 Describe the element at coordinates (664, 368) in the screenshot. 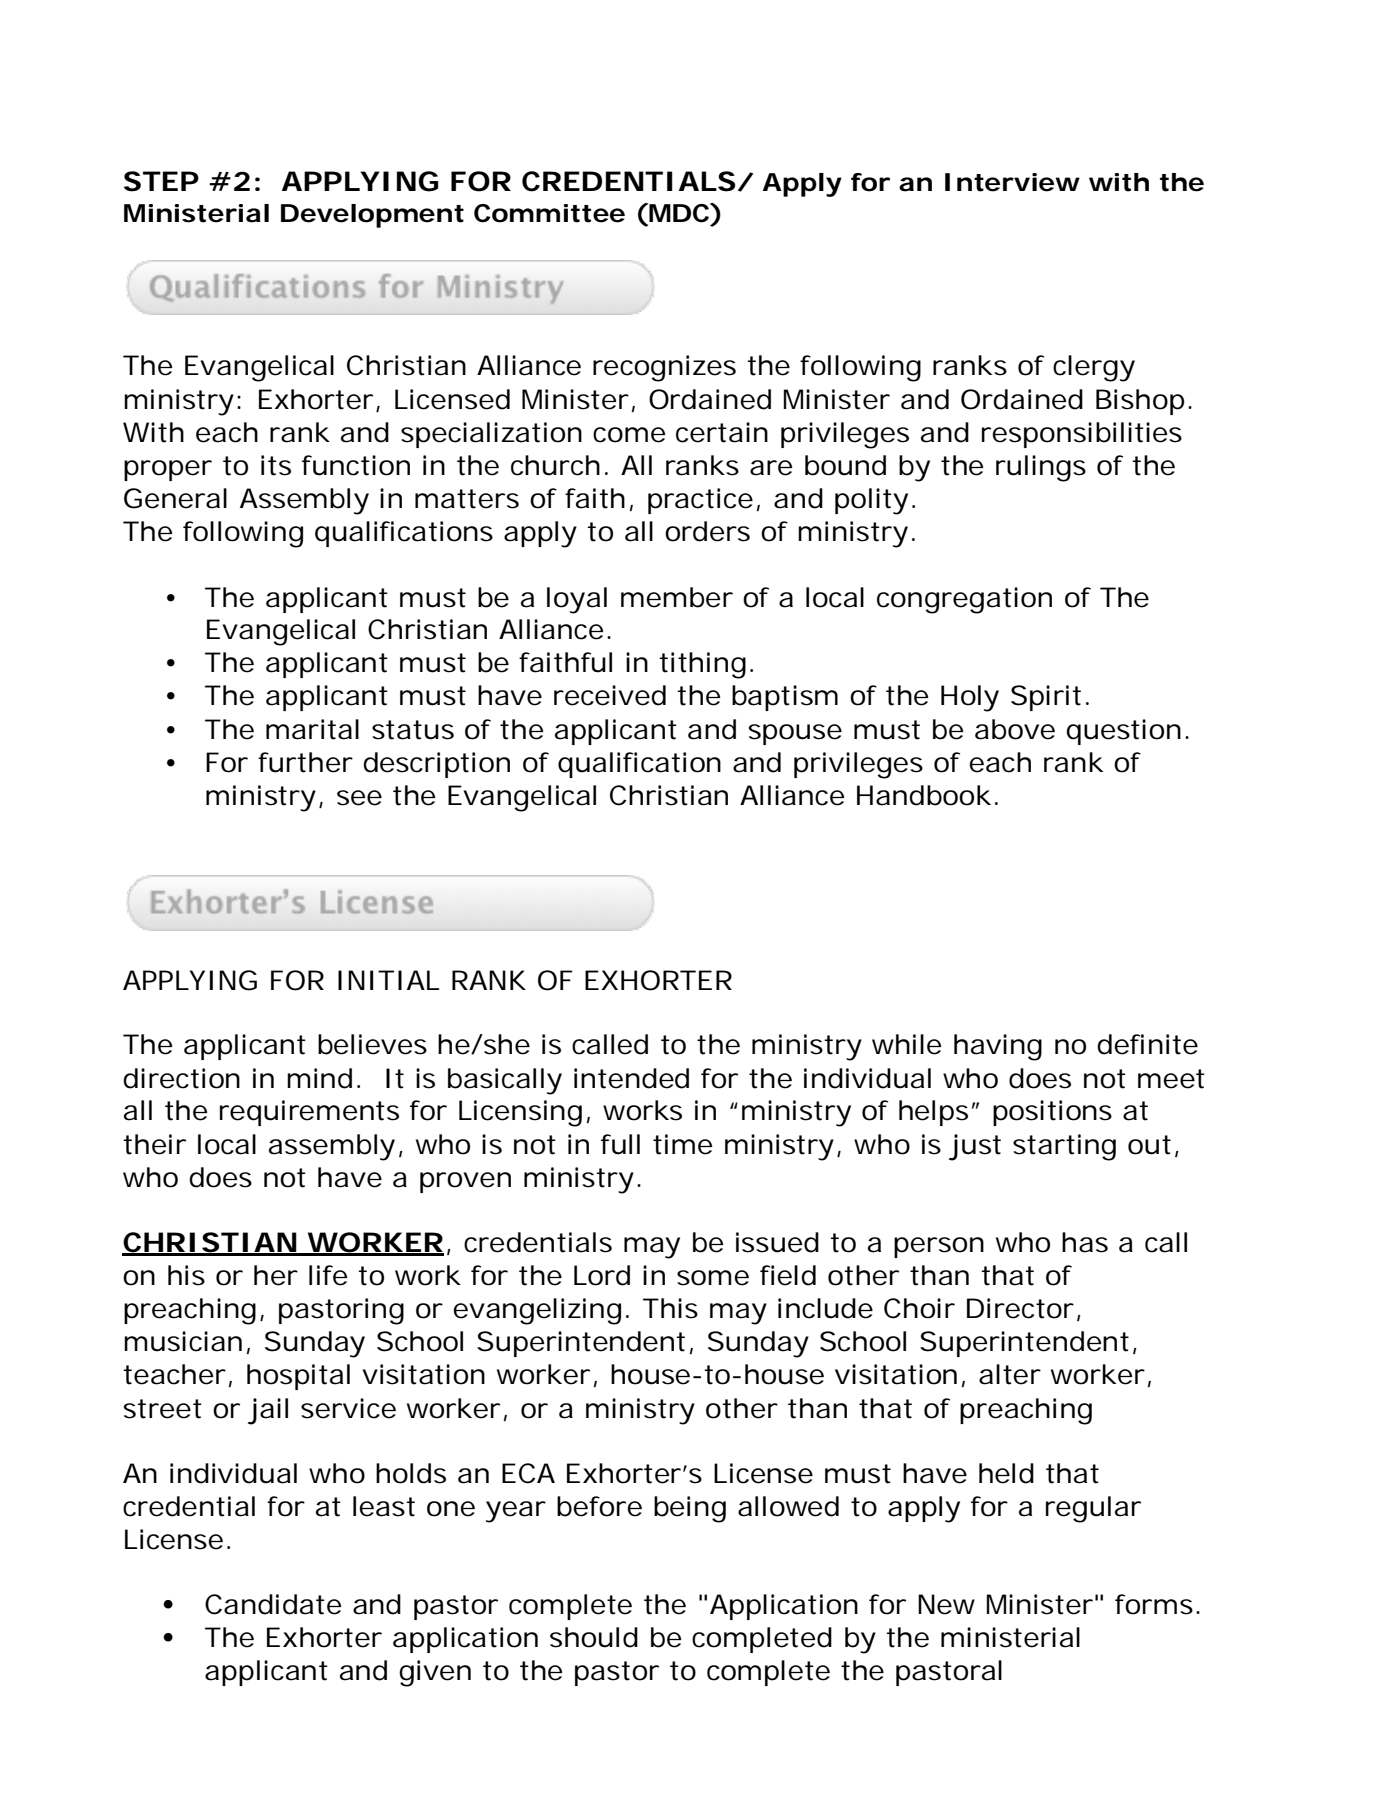

I see `recognizes` at that location.
